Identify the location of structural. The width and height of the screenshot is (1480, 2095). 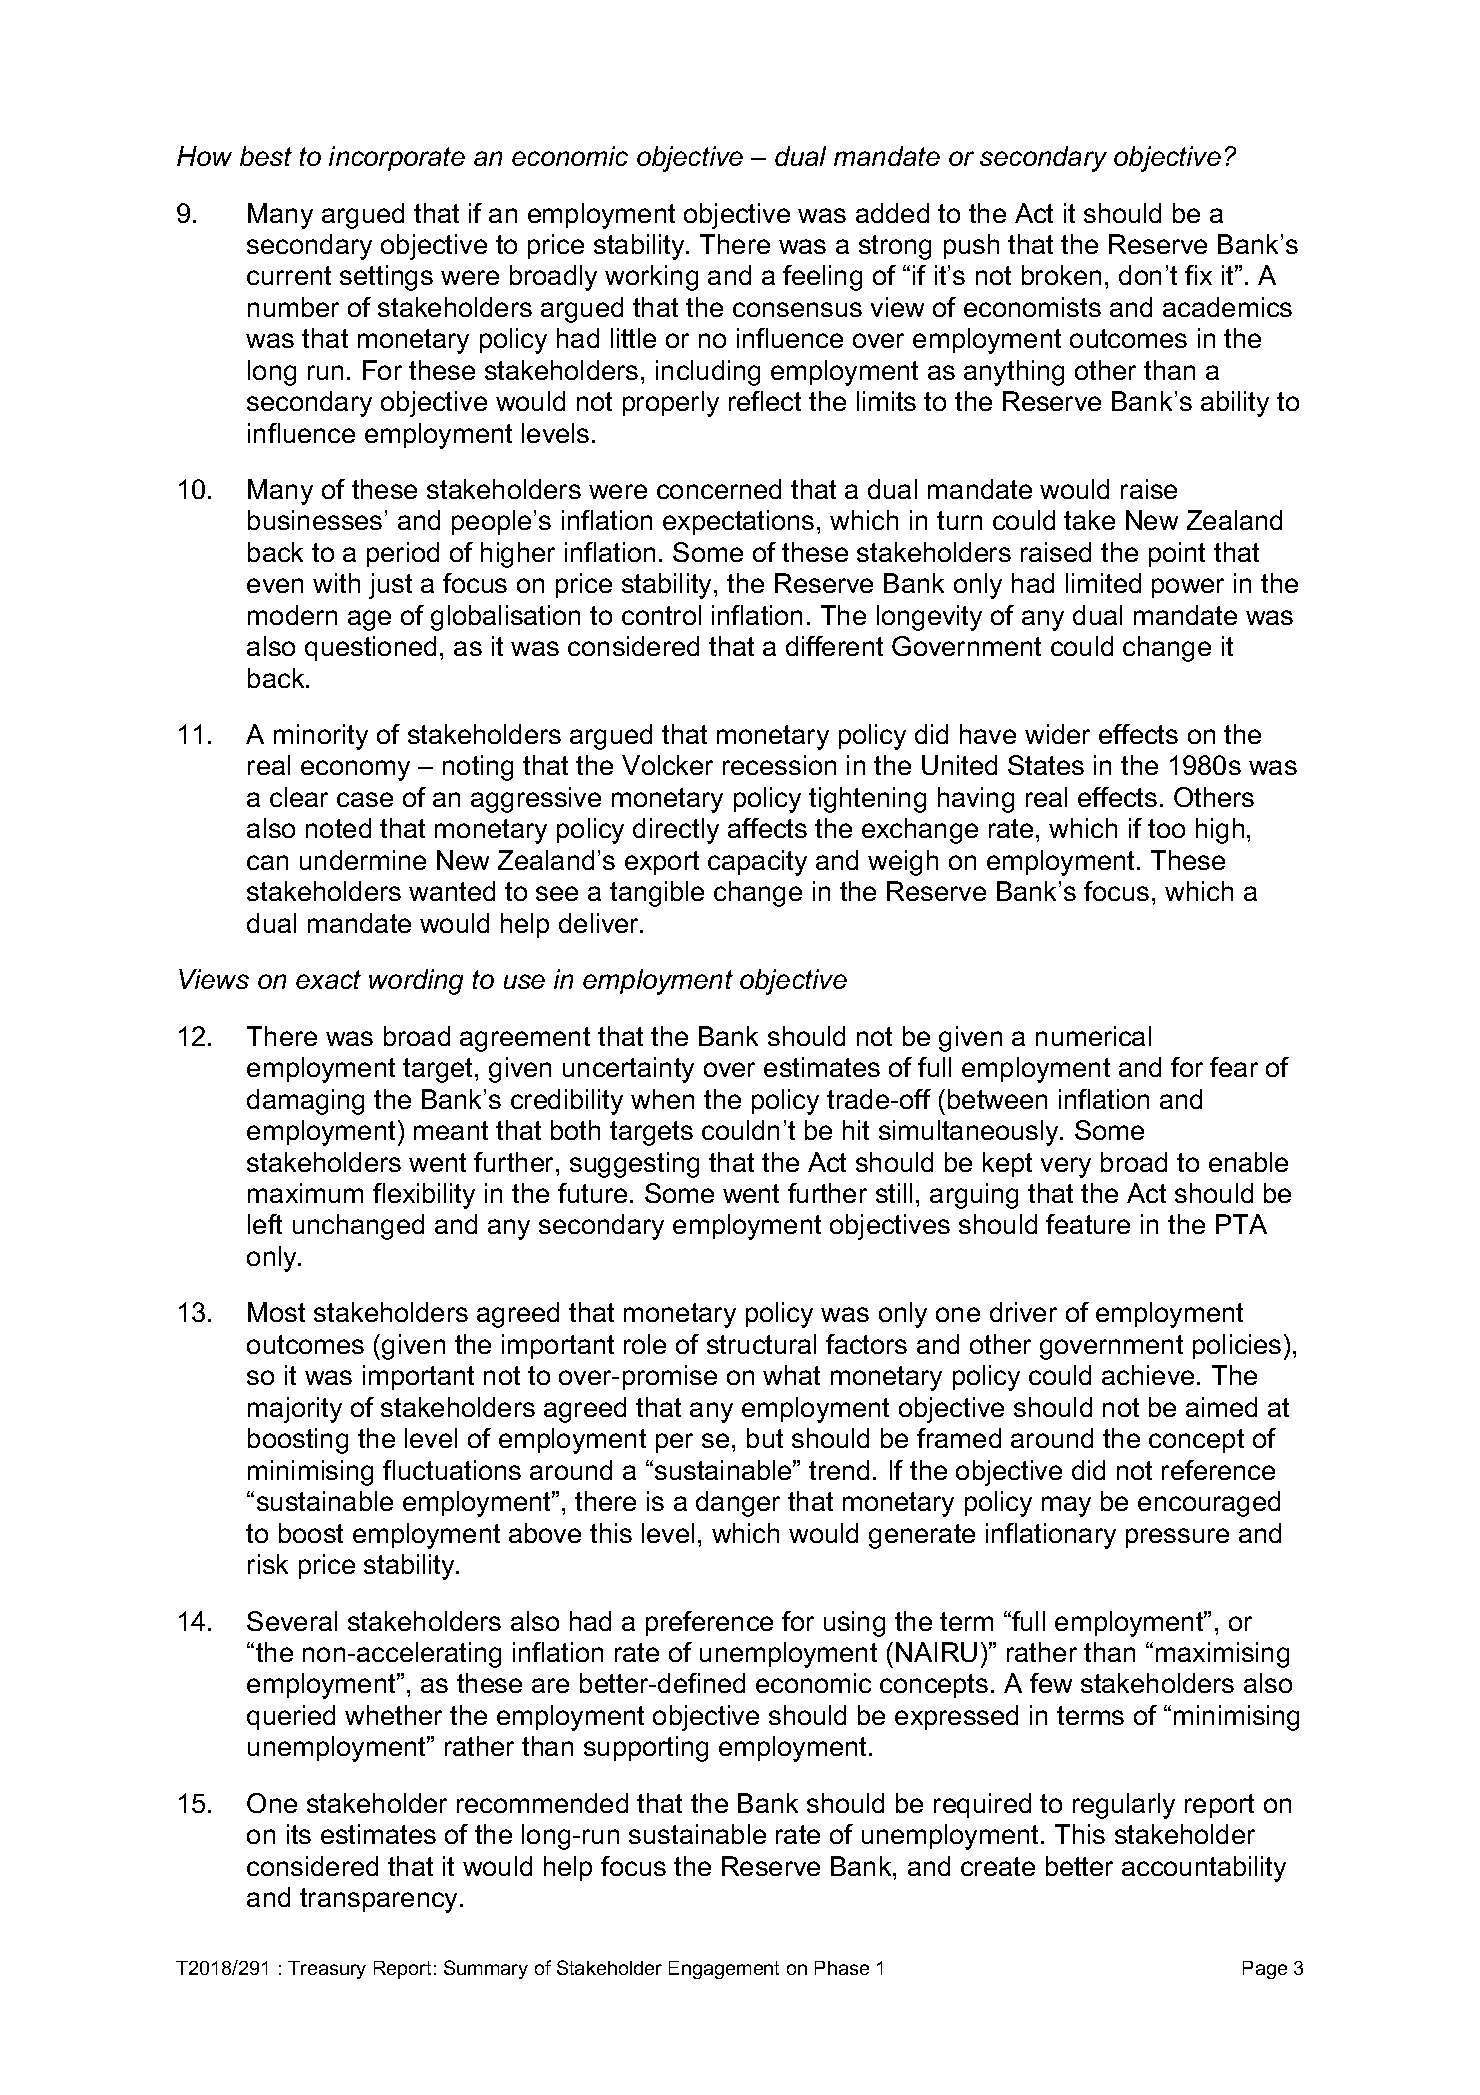
(761, 1344).
